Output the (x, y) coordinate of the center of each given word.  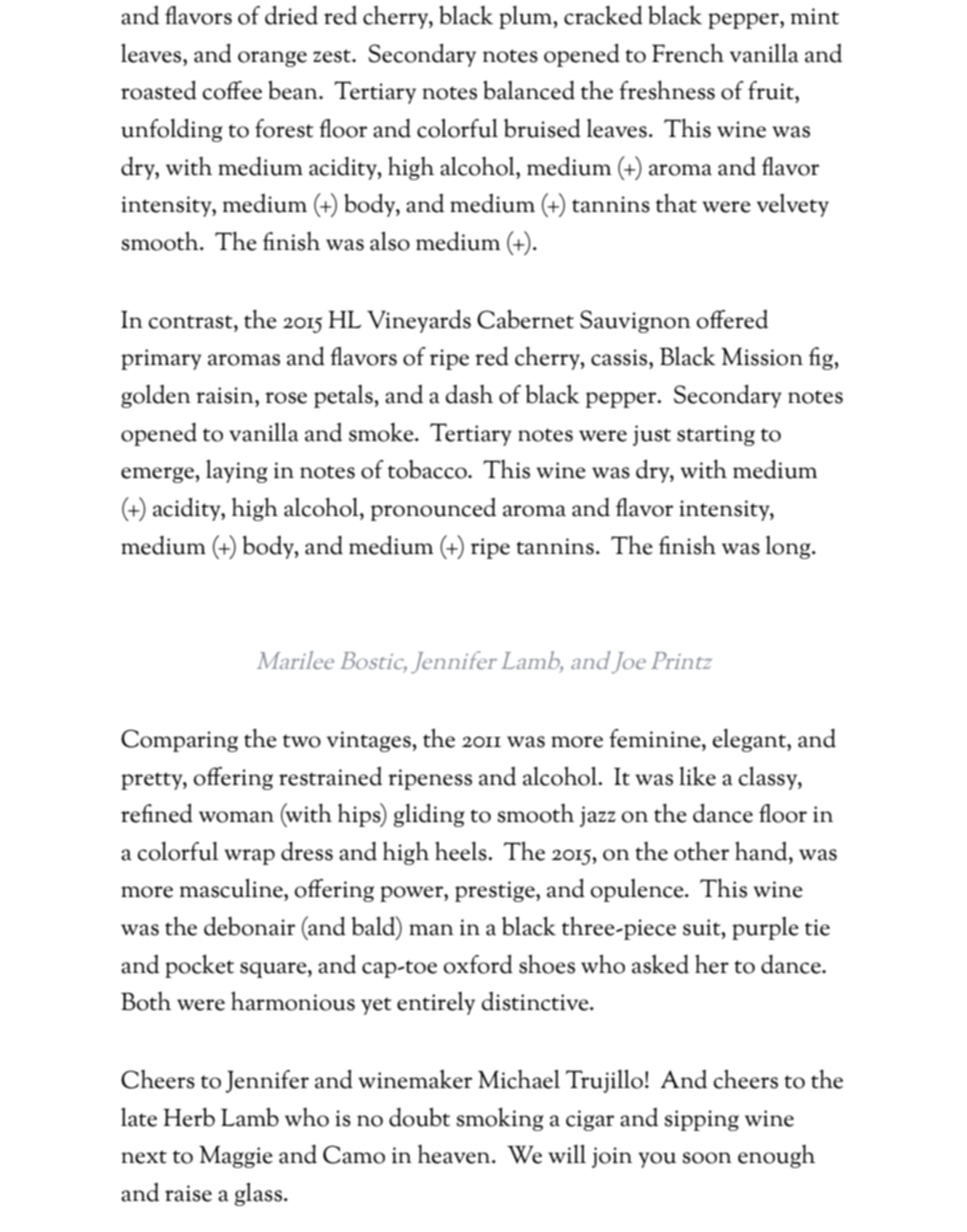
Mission (762, 357)
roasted (159, 90)
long (789, 547)
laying (237, 471)
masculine (232, 888)
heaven (455, 1154)
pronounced (433, 509)
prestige (496, 891)
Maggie (236, 1157)
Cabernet (525, 319)
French (688, 53)
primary (161, 359)
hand (762, 851)
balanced (529, 90)
